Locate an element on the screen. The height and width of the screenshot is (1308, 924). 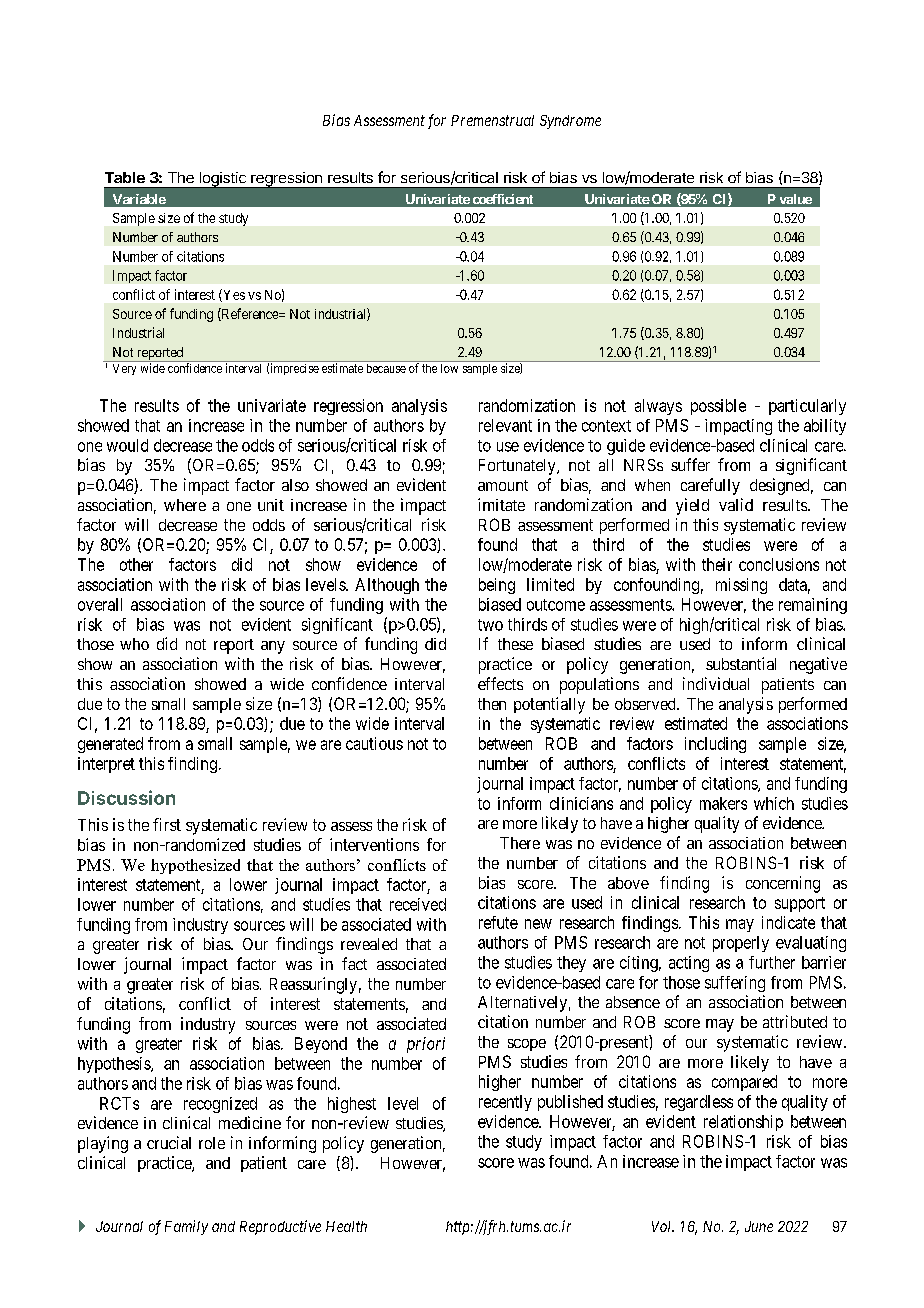
imitate is located at coordinates (501, 504).
